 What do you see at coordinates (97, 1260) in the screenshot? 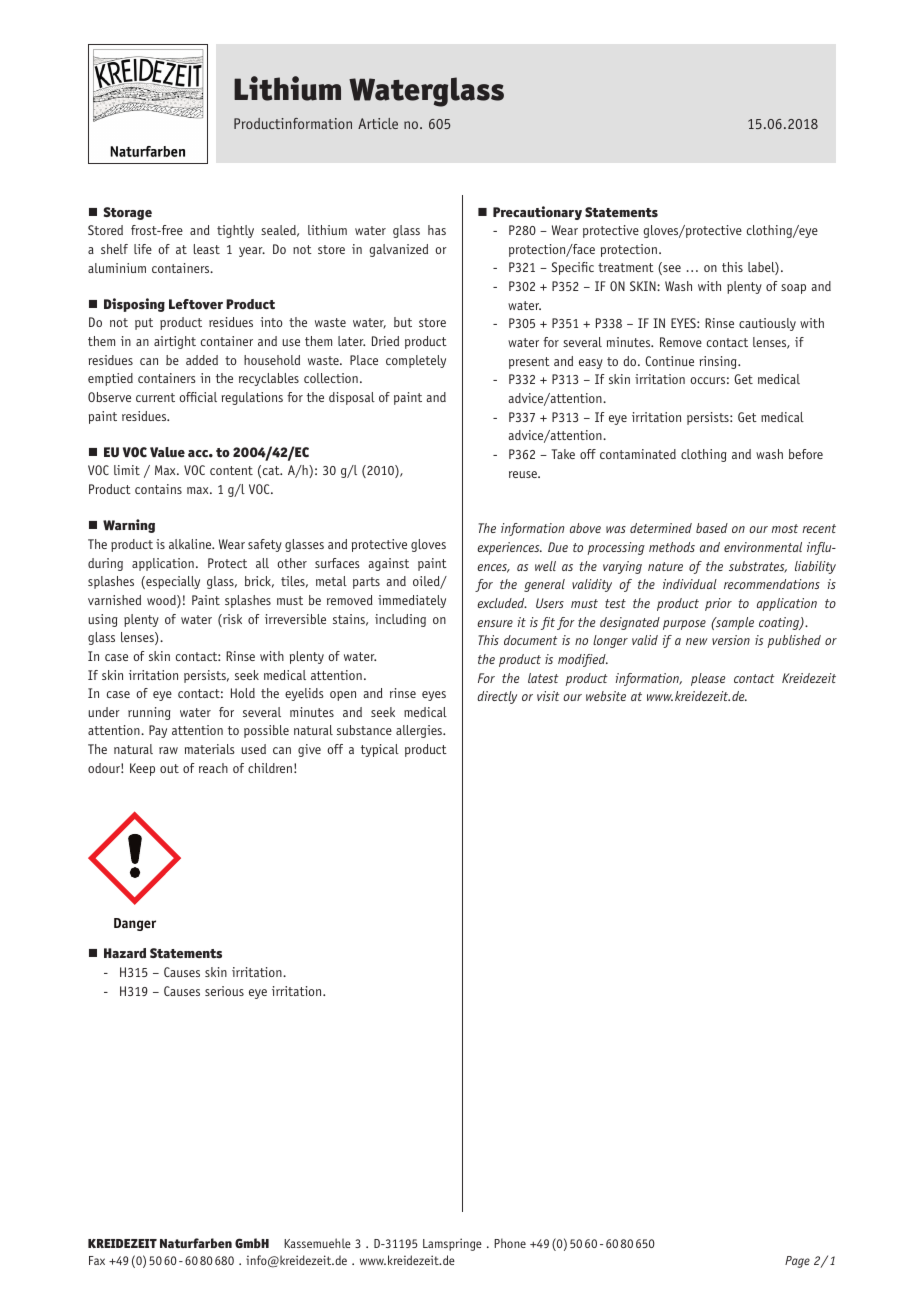
I see `Fax` at bounding box center [97, 1260].
